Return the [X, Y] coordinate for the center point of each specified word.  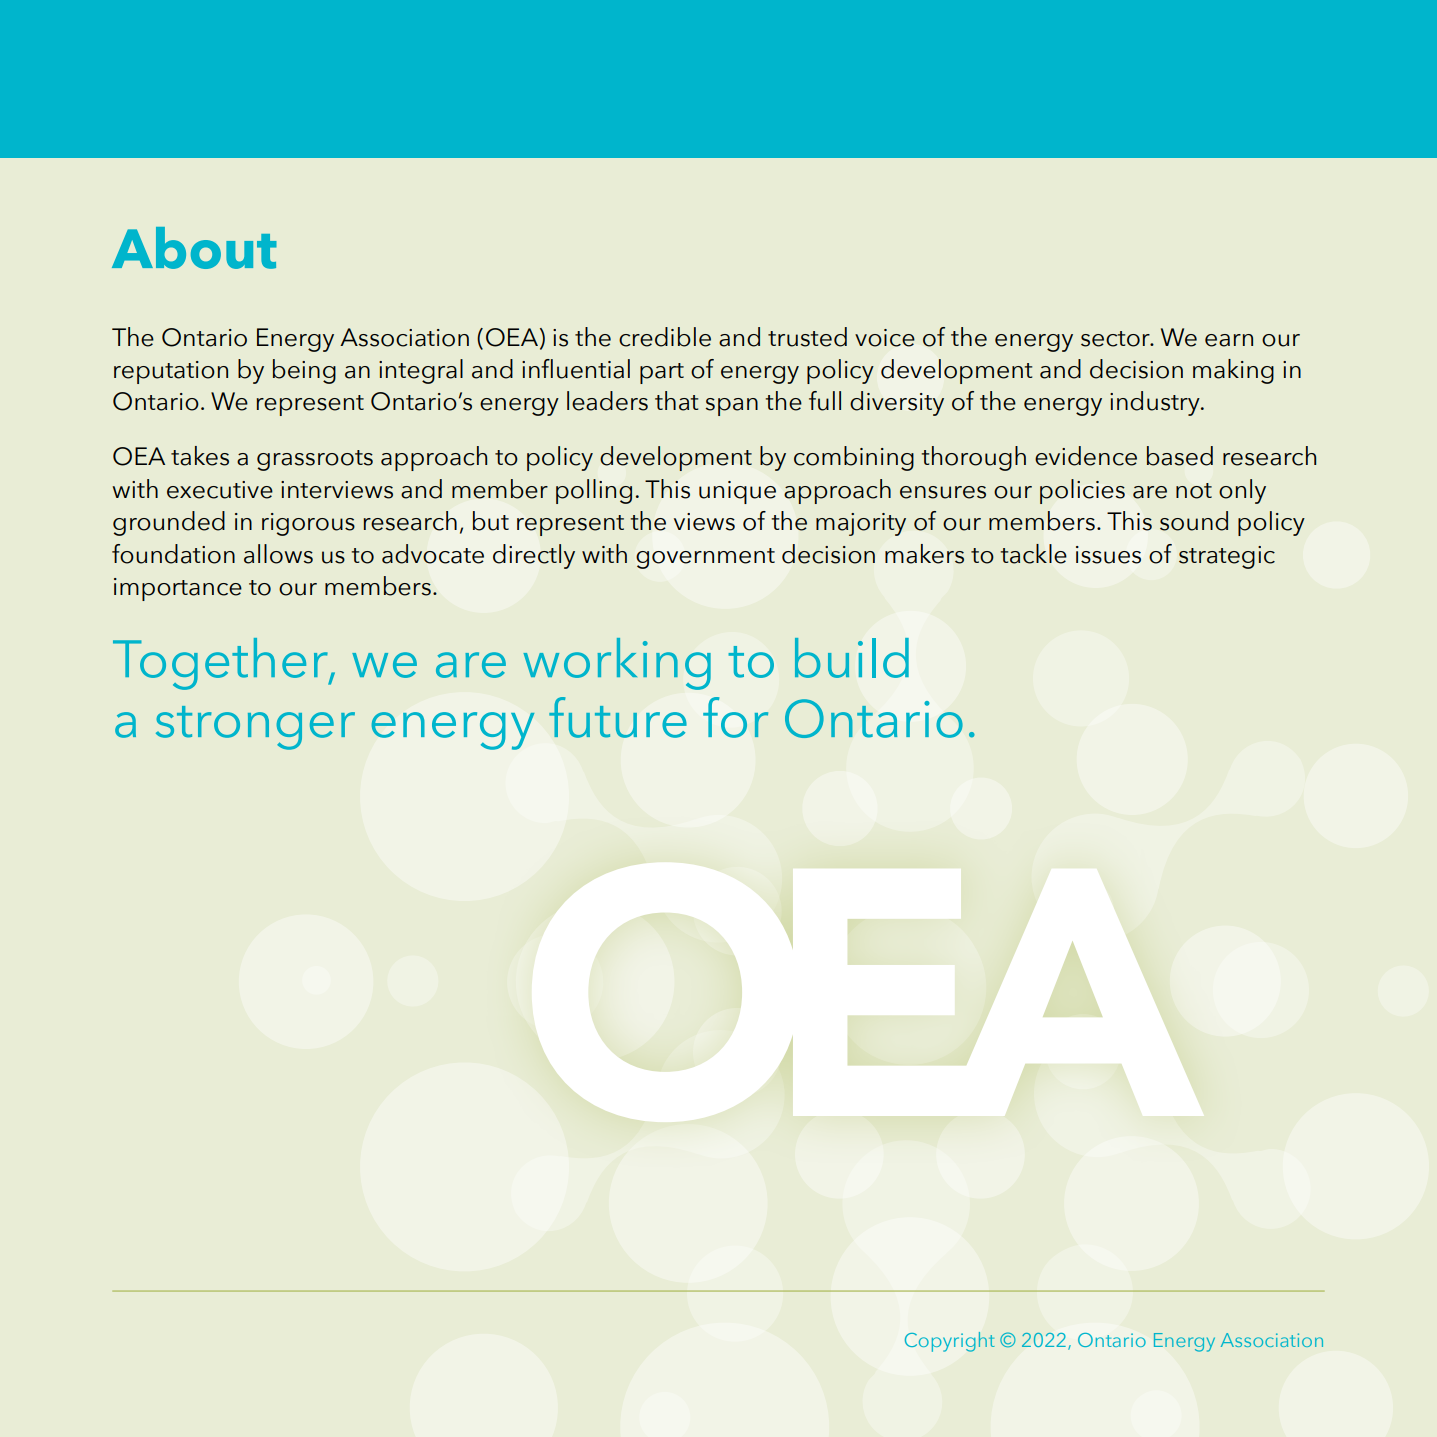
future [618, 717]
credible [665, 337]
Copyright [950, 1342]
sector [1116, 339]
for [735, 717]
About [194, 248]
